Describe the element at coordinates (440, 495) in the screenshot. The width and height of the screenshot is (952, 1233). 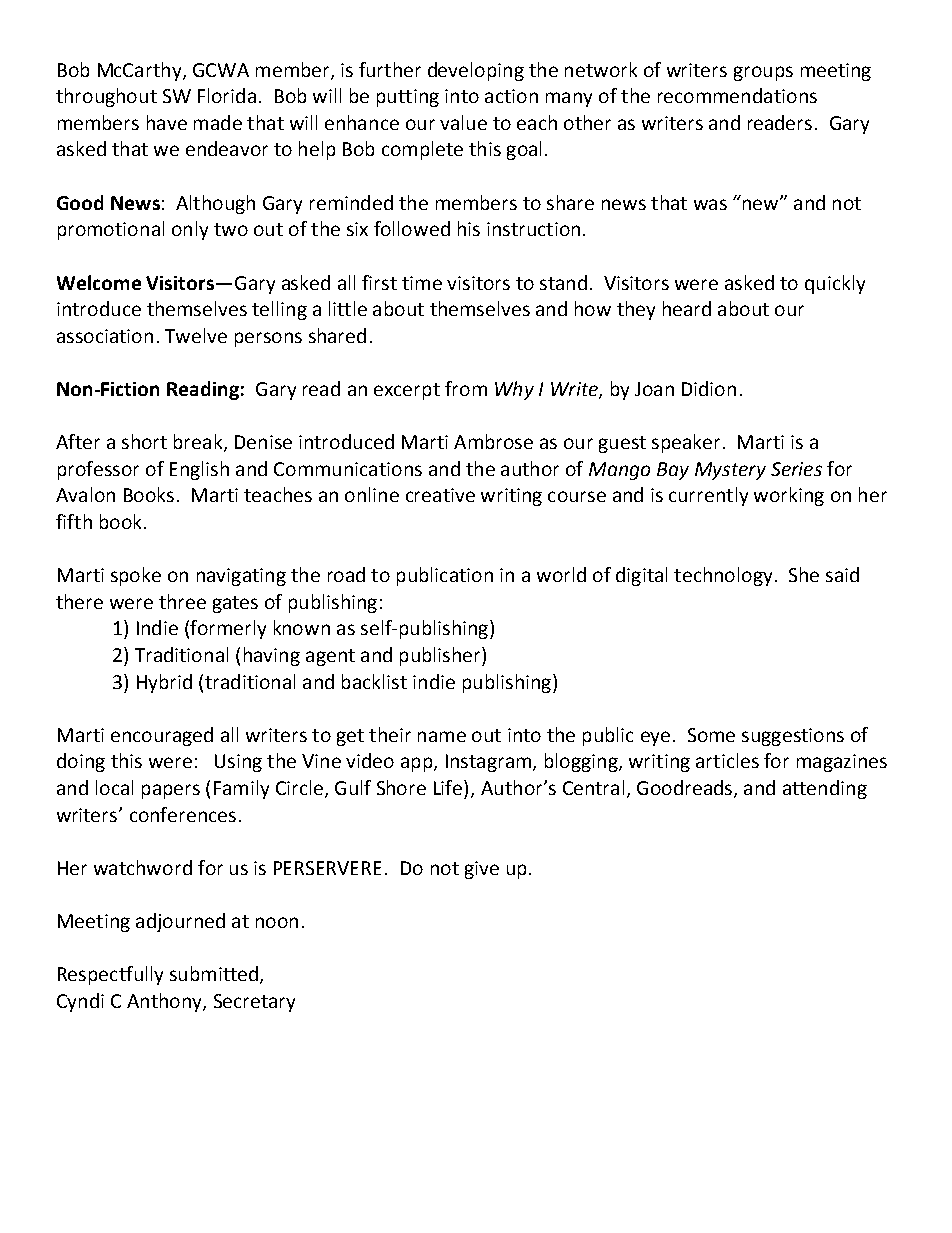
I see `creative` at that location.
